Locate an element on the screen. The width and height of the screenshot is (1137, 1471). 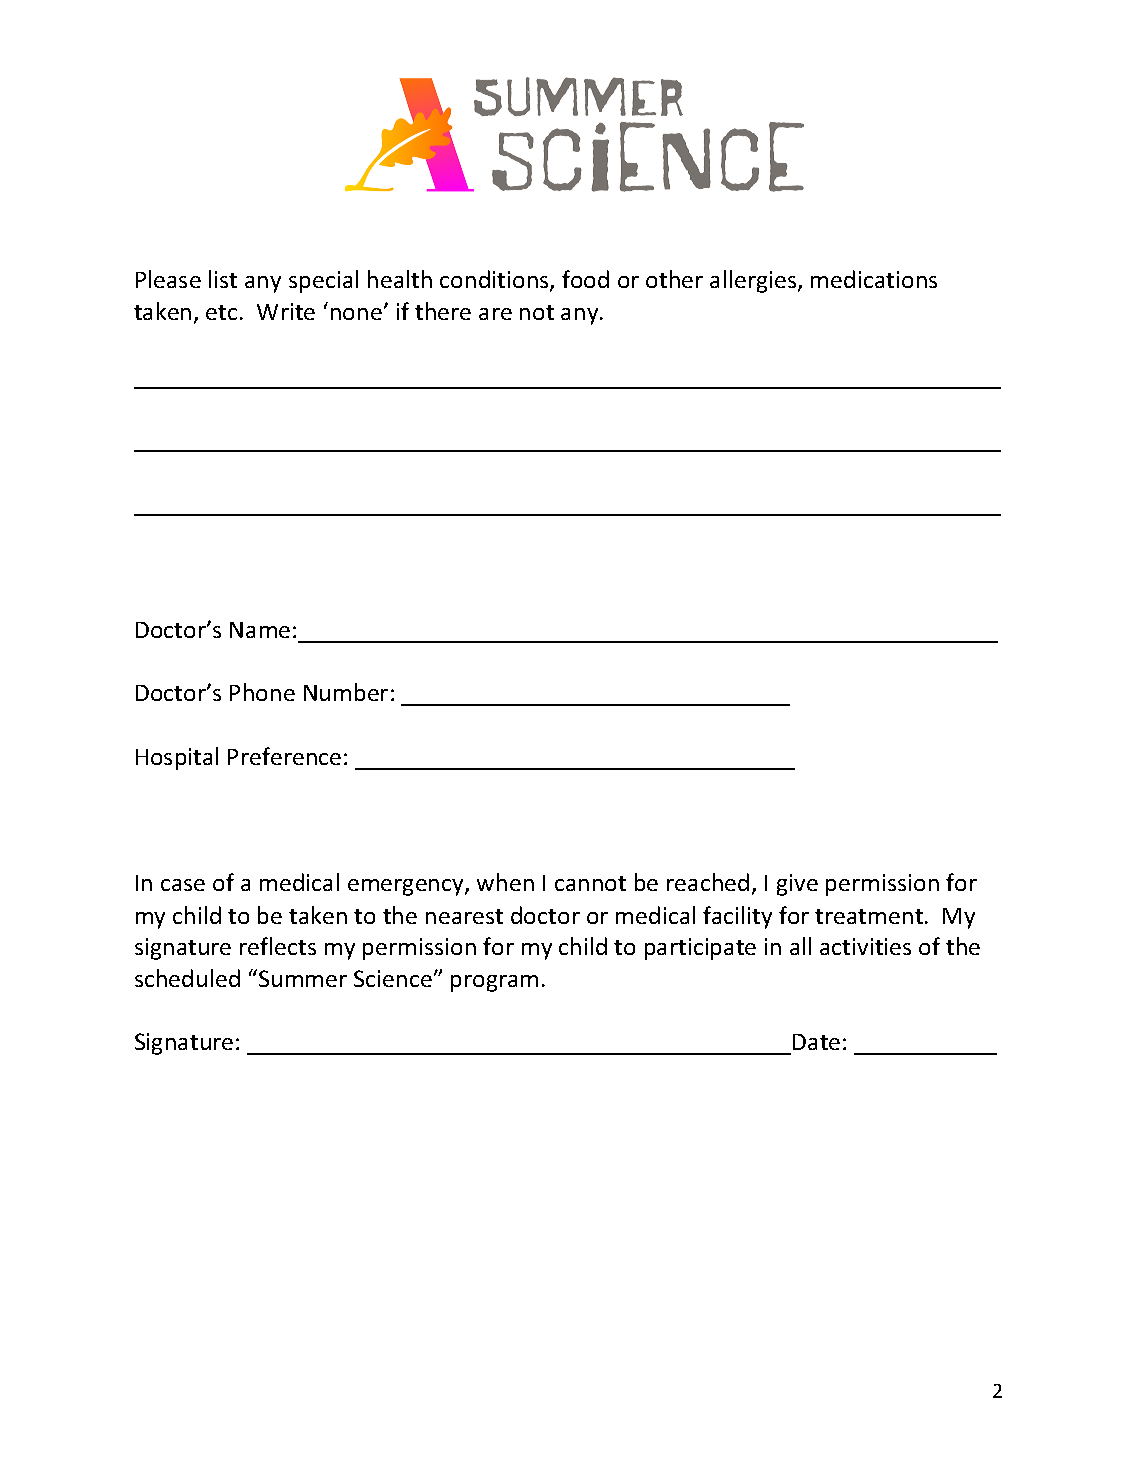
Write is located at coordinates (286, 311).
